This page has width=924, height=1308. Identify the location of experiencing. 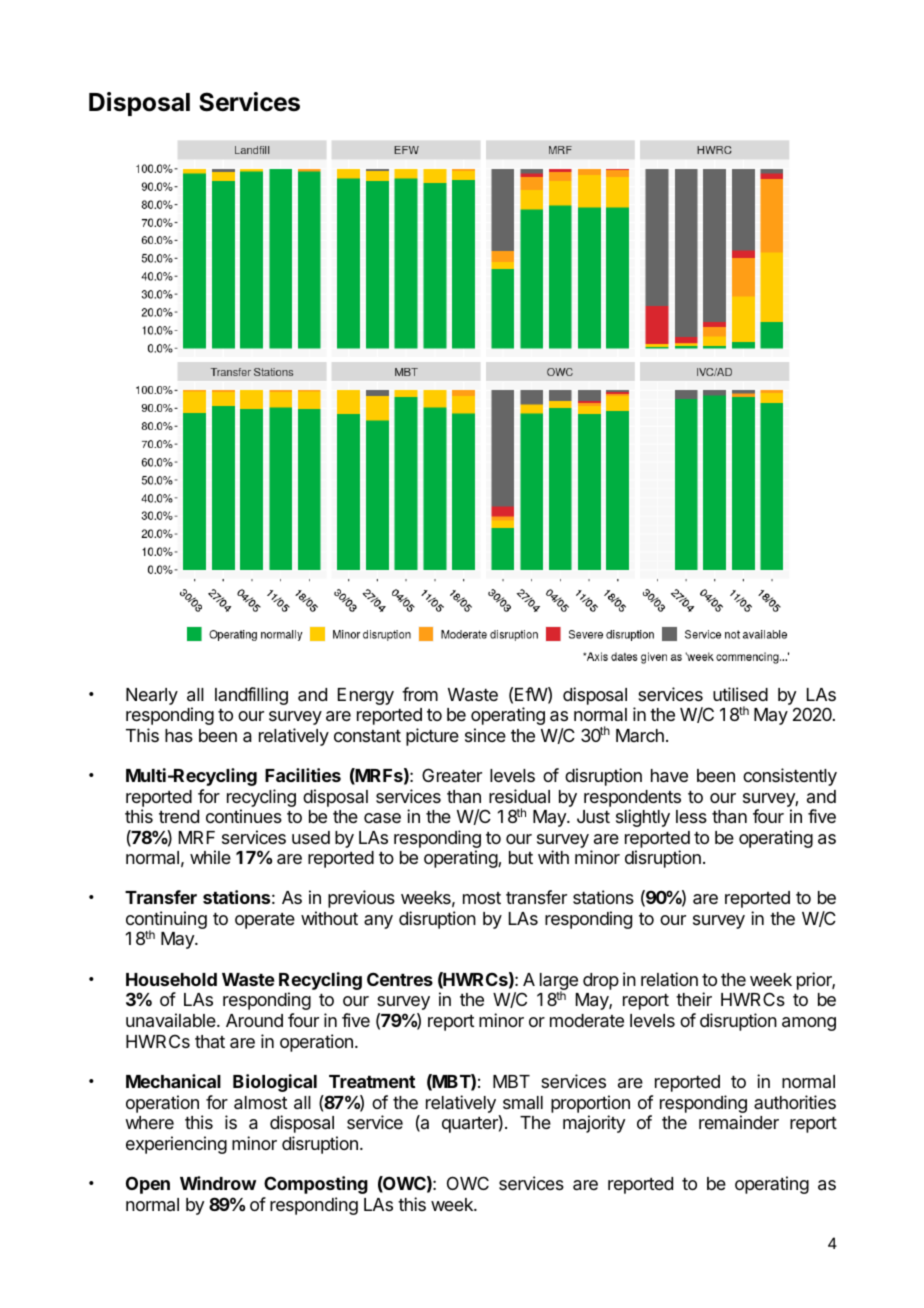
(176, 1145).
